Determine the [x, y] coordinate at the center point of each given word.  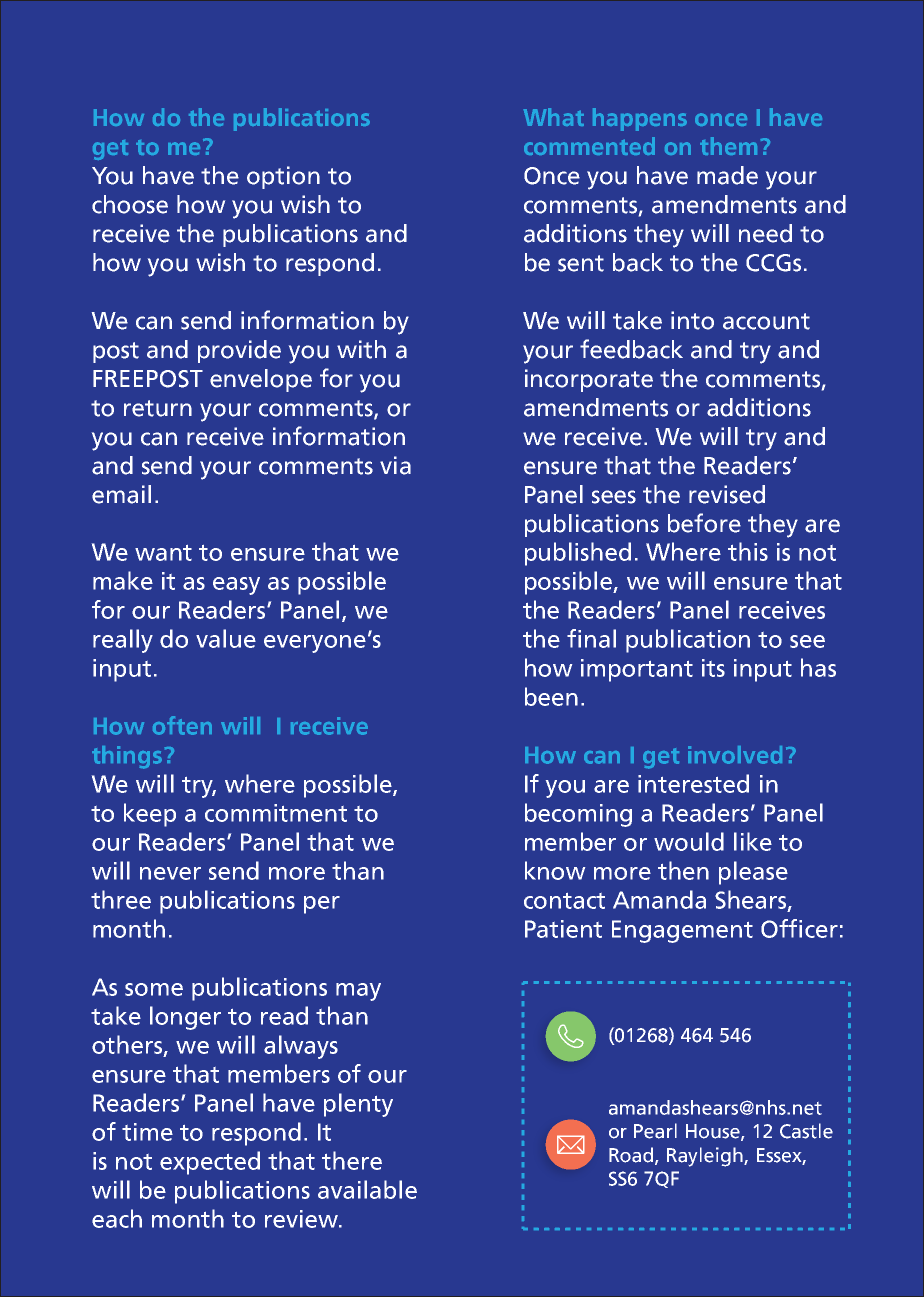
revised [727, 494]
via [395, 465]
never [170, 873]
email [121, 494]
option [283, 177]
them [728, 146]
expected [210, 1163]
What [554, 117]
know [555, 870]
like [753, 841]
